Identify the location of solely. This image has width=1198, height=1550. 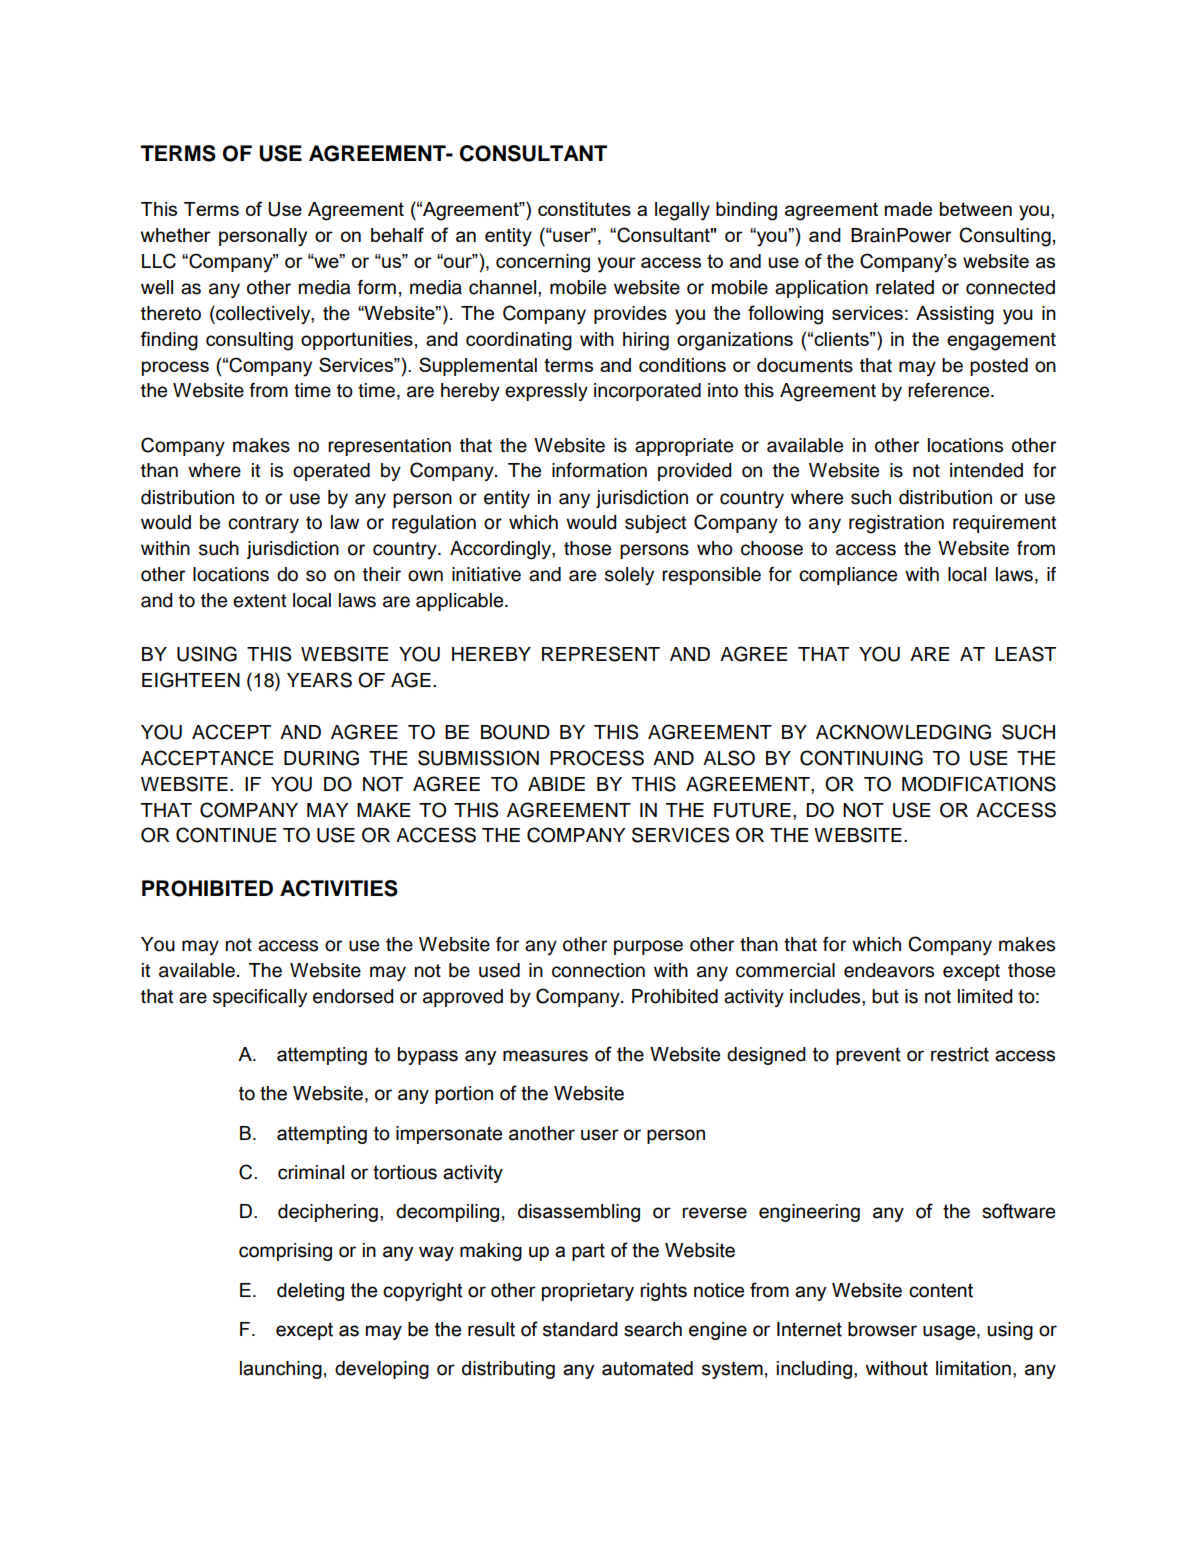
(629, 576).
